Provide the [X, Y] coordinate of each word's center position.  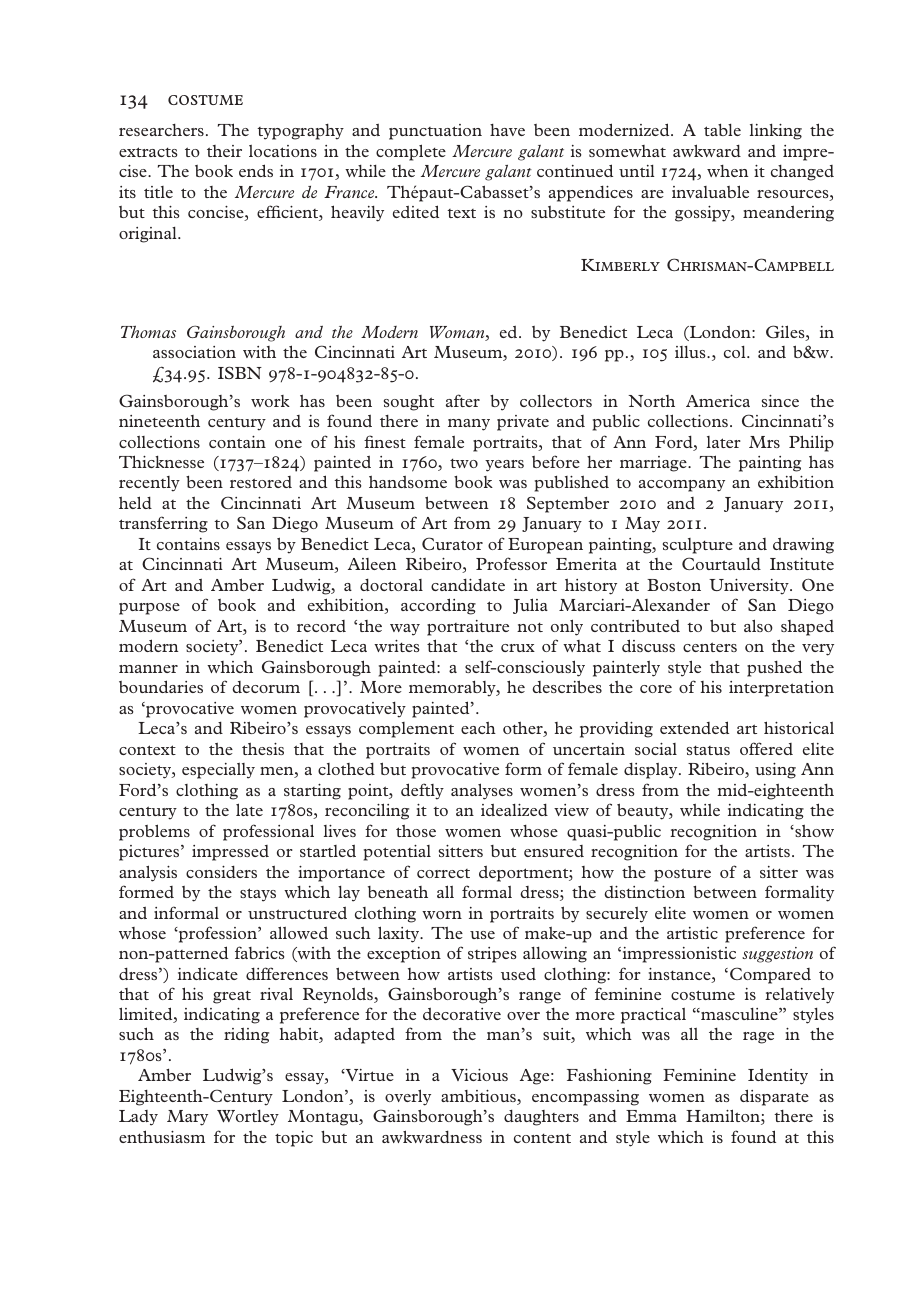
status [708, 750]
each [478, 728]
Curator [452, 543]
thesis [263, 749]
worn [442, 915]
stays [258, 895]
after [463, 400]
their [224, 151]
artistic [692, 933]
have [507, 130]
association [194, 352]
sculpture [698, 546]
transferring [163, 524]
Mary [187, 1118]
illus [691, 352]
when [727, 171]
